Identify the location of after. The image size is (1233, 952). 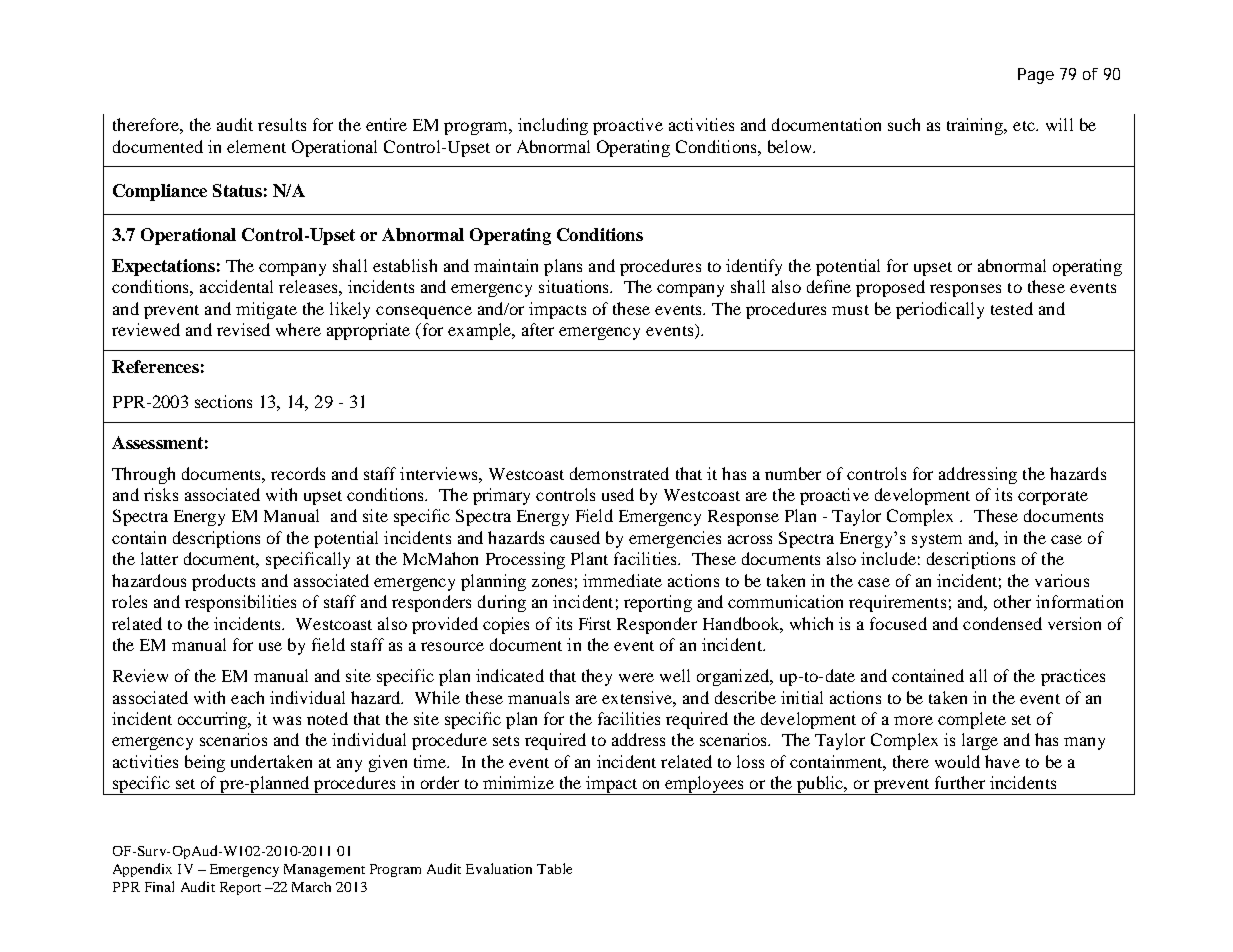
(538, 329).
